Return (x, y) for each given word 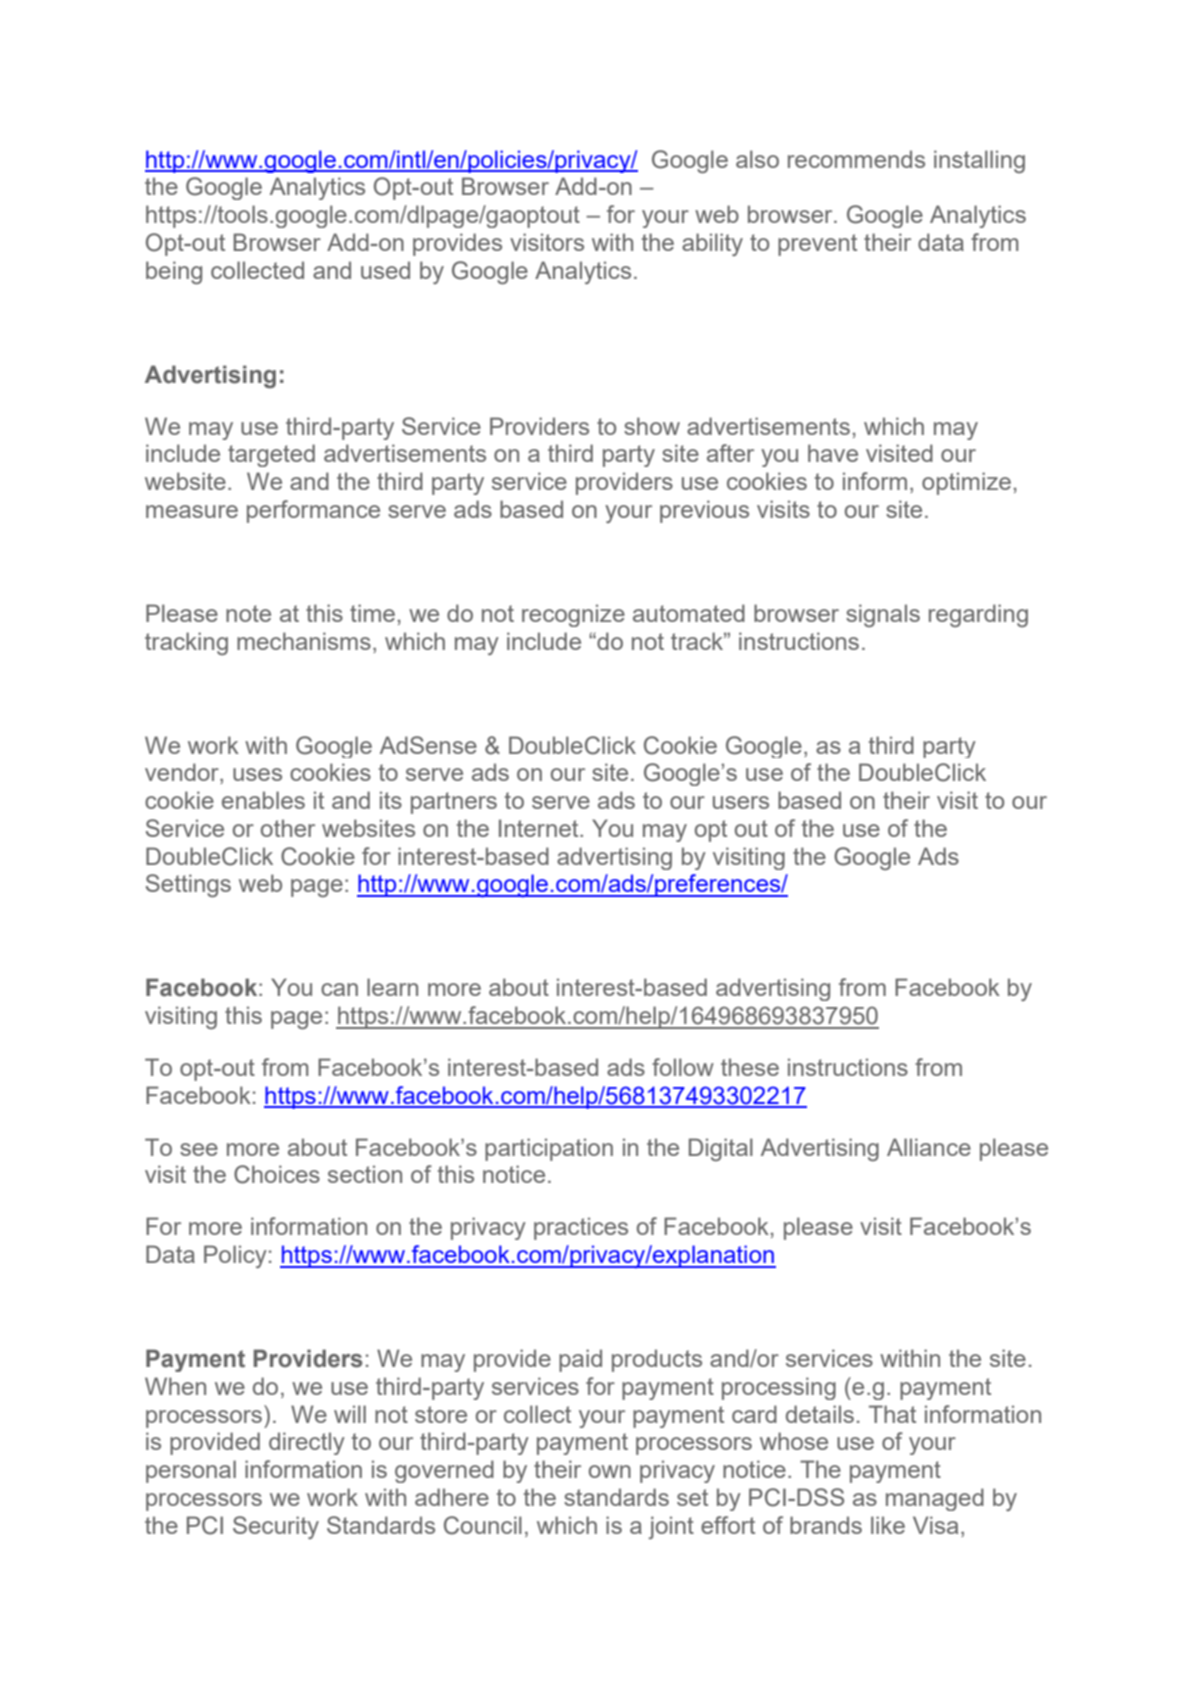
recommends (856, 159)
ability (712, 244)
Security (276, 1527)
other (288, 828)
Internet (540, 828)
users (741, 802)
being (174, 272)
